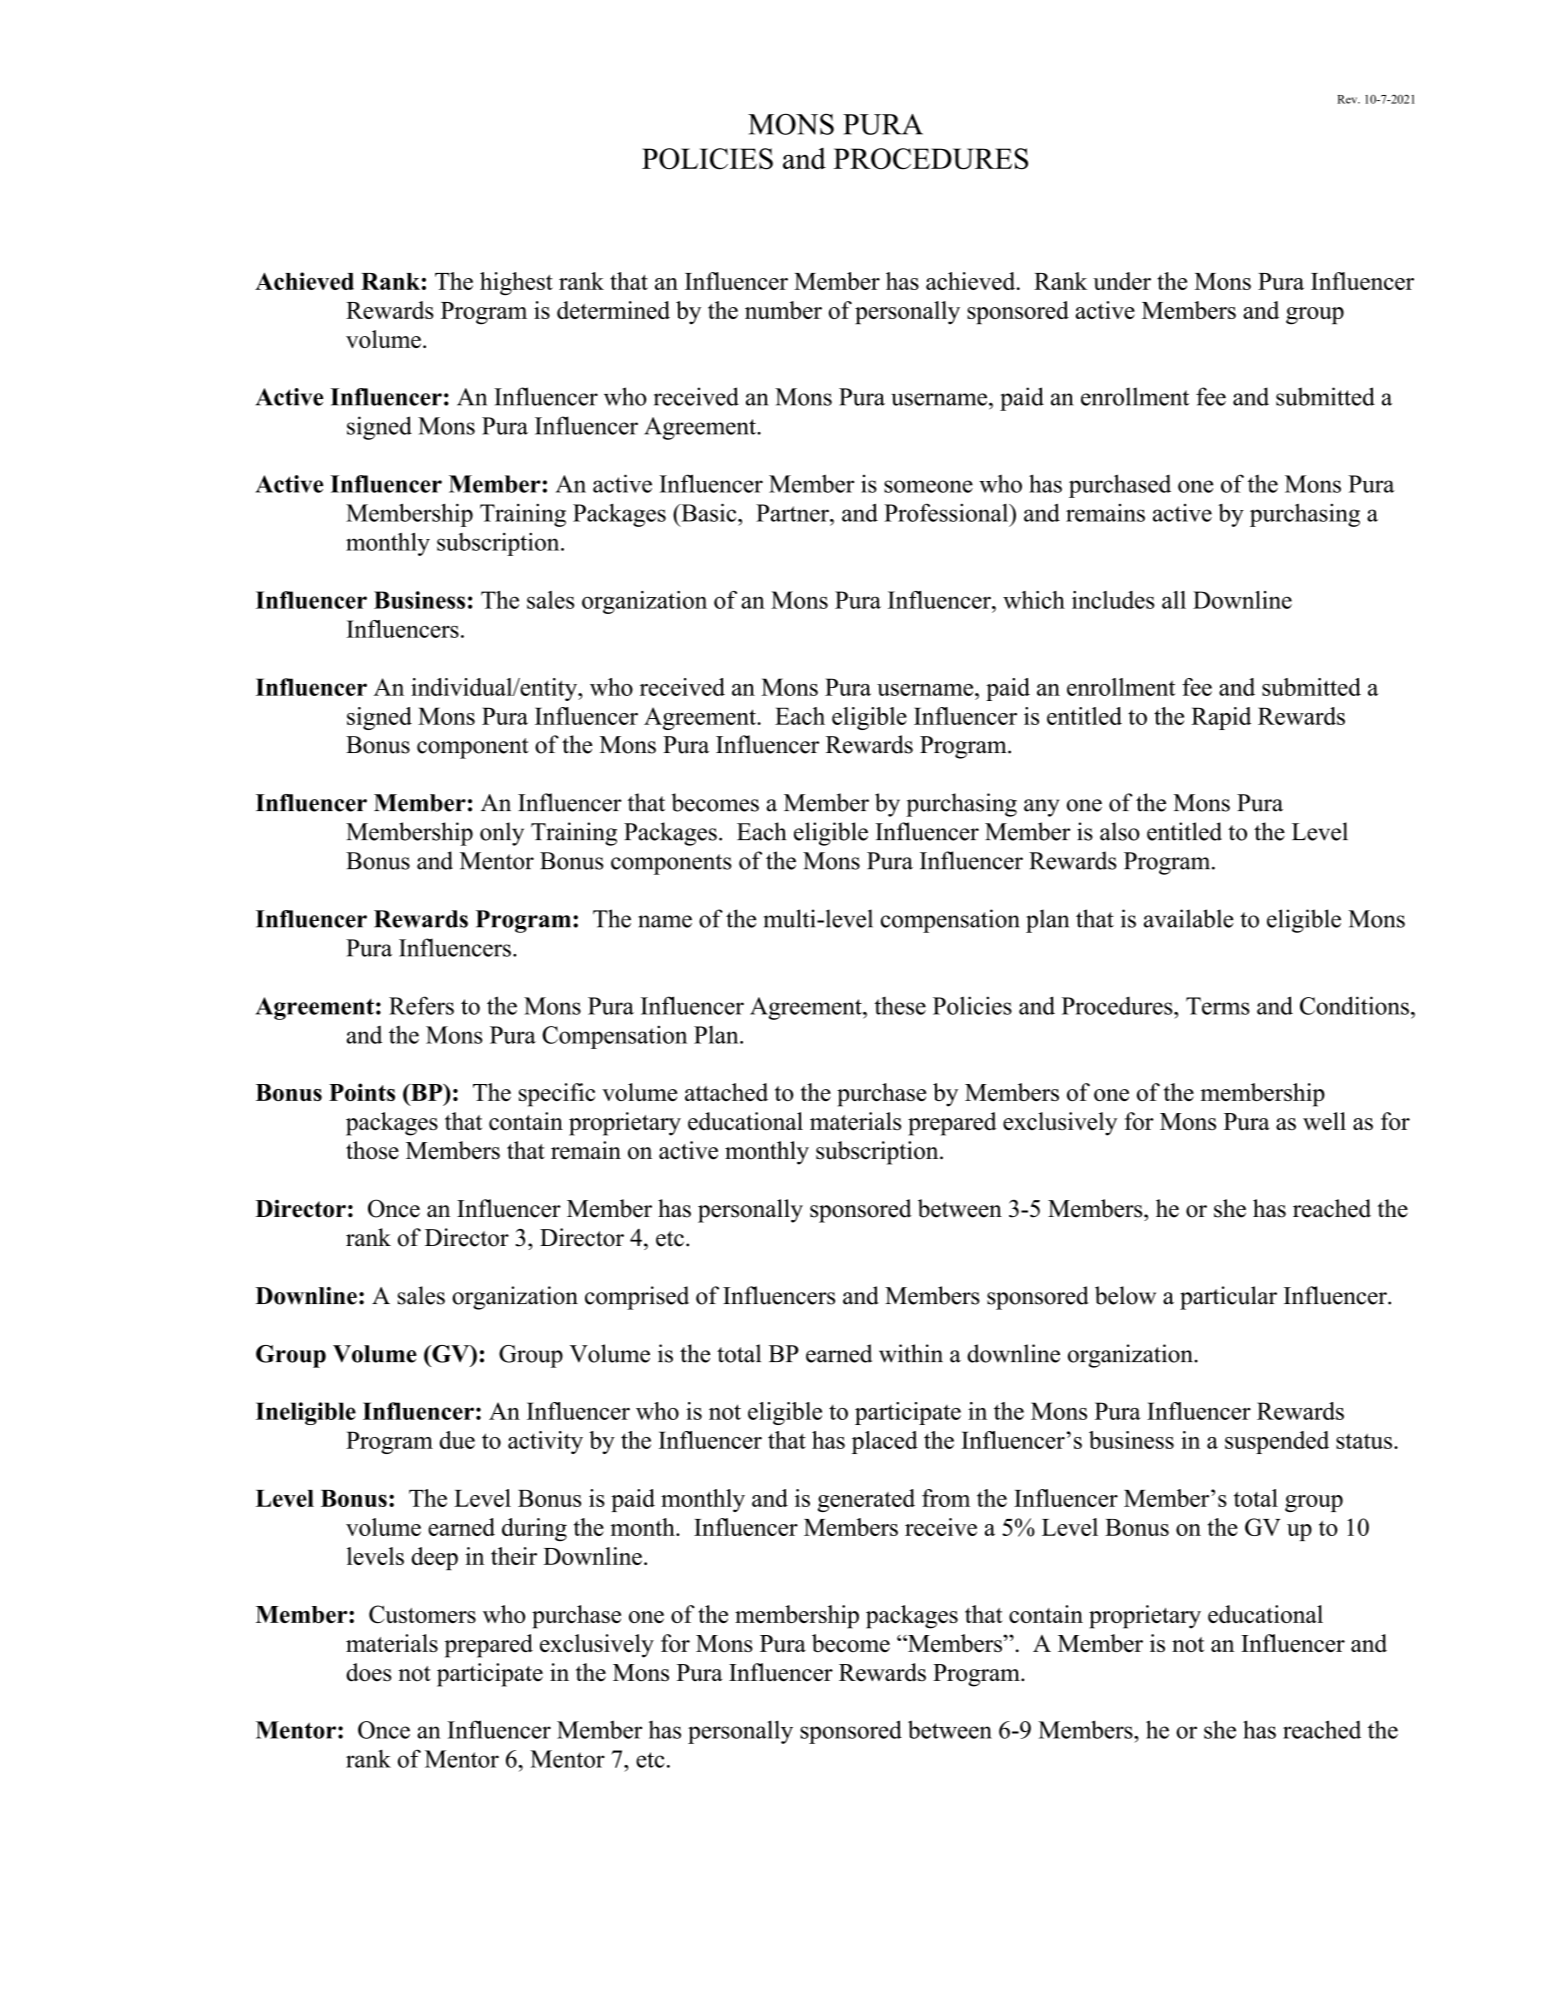 This image has width=1542, height=1996. What do you see at coordinates (911, 1353) in the image?
I see `within` at bounding box center [911, 1353].
